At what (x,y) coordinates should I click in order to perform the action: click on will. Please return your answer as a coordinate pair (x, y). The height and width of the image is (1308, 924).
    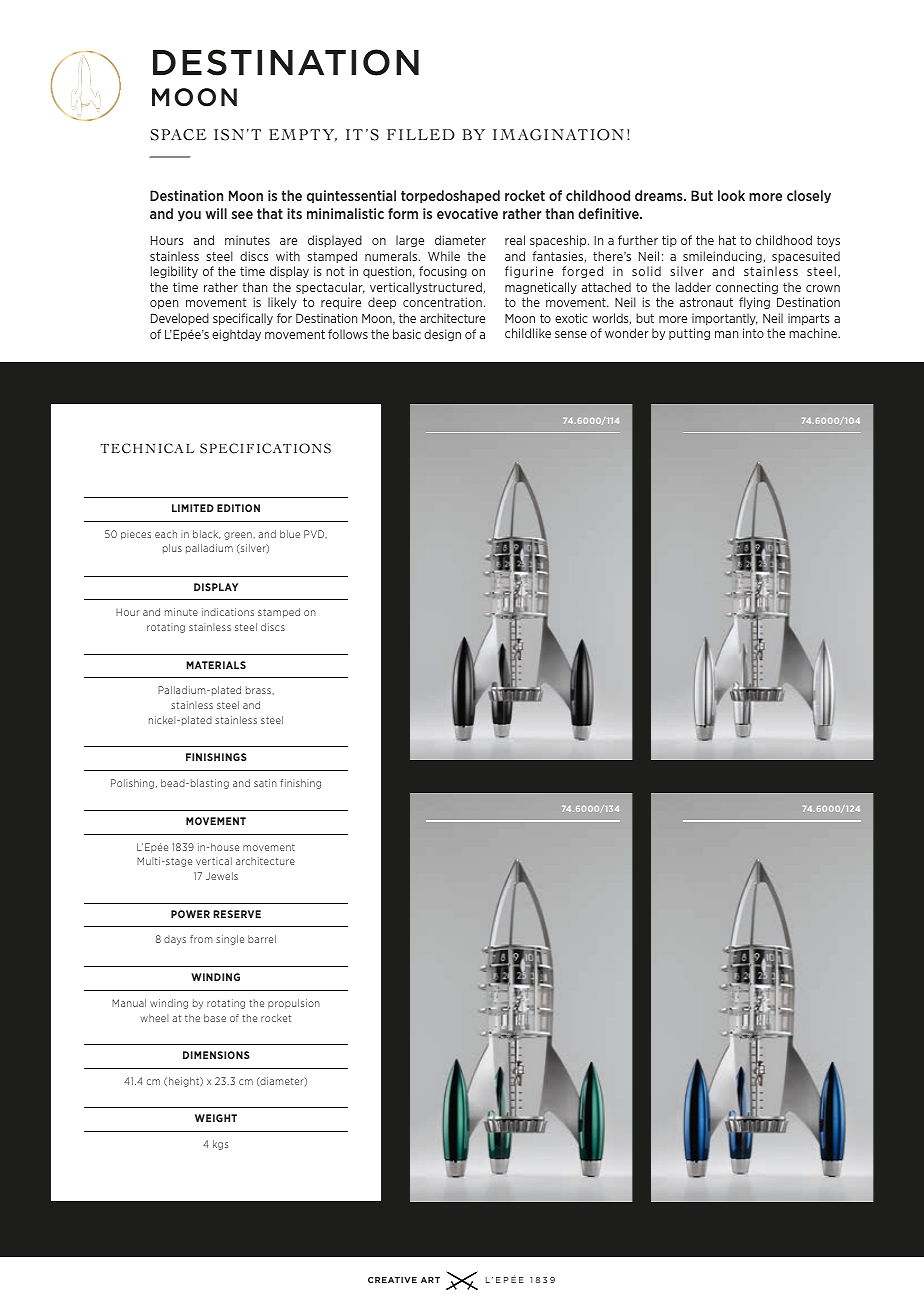
    Looking at the image, I should click on (216, 213).
